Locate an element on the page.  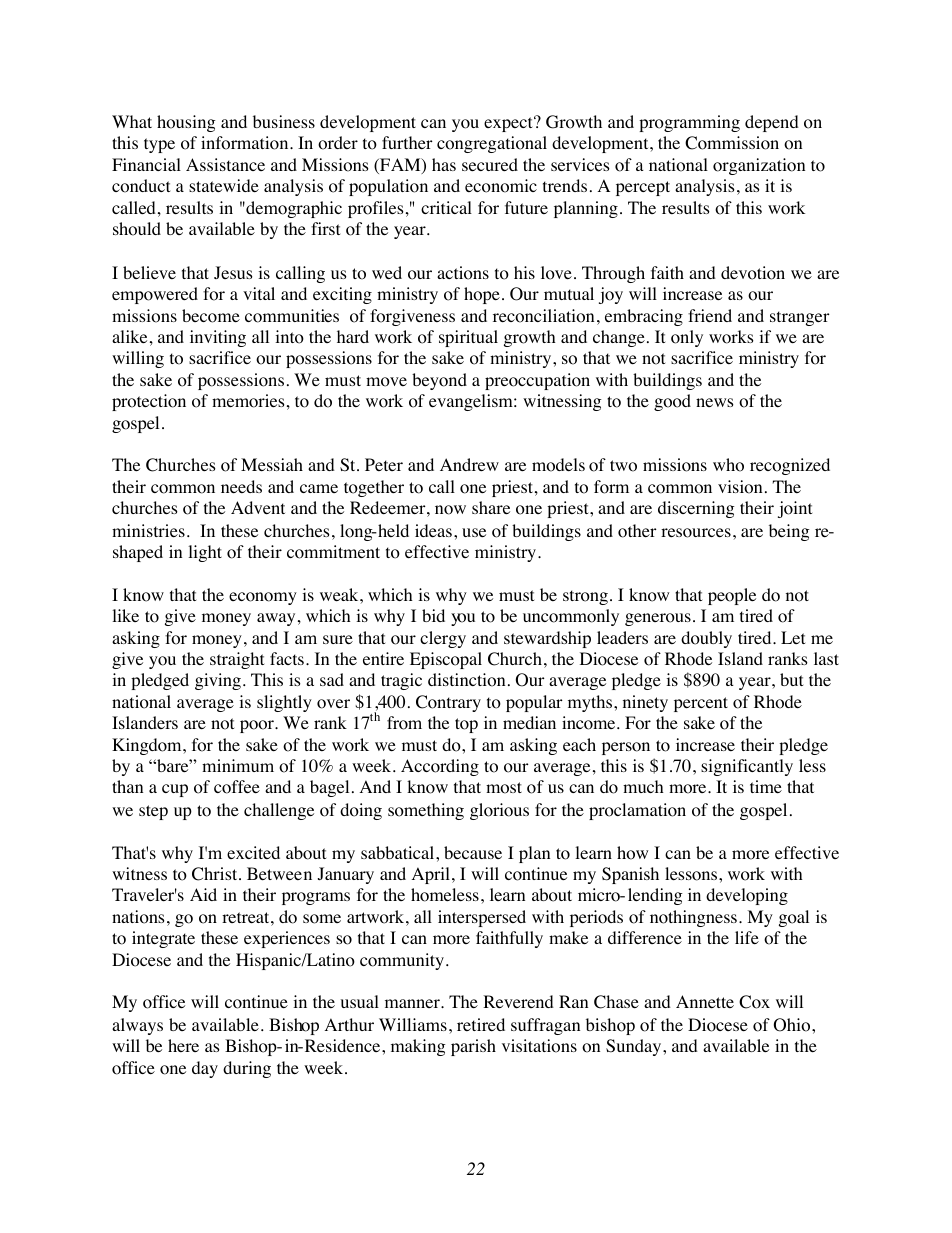
coffee is located at coordinates (237, 787).
